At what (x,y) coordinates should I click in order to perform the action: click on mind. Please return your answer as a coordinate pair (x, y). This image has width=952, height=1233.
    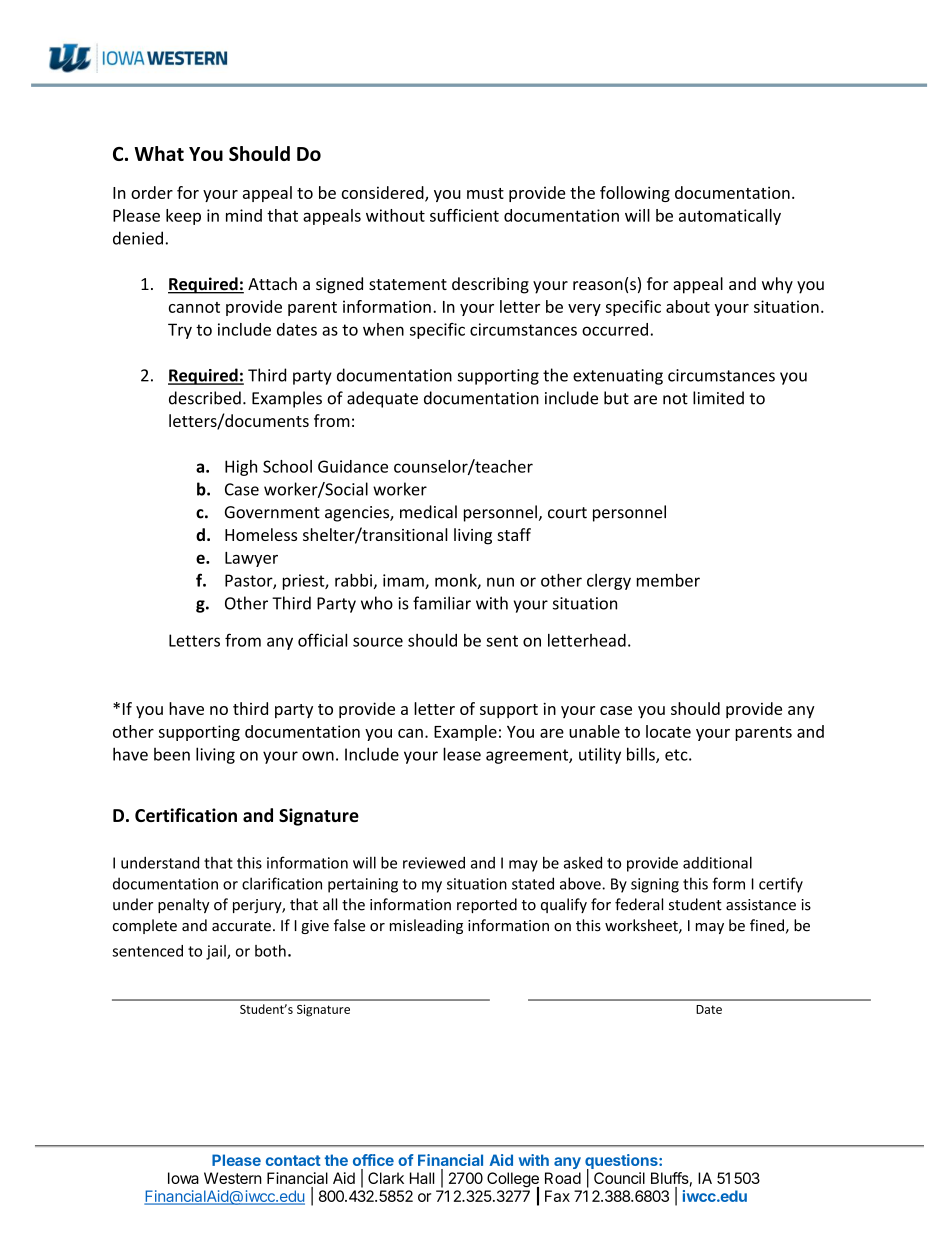
    Looking at the image, I should click on (244, 215).
